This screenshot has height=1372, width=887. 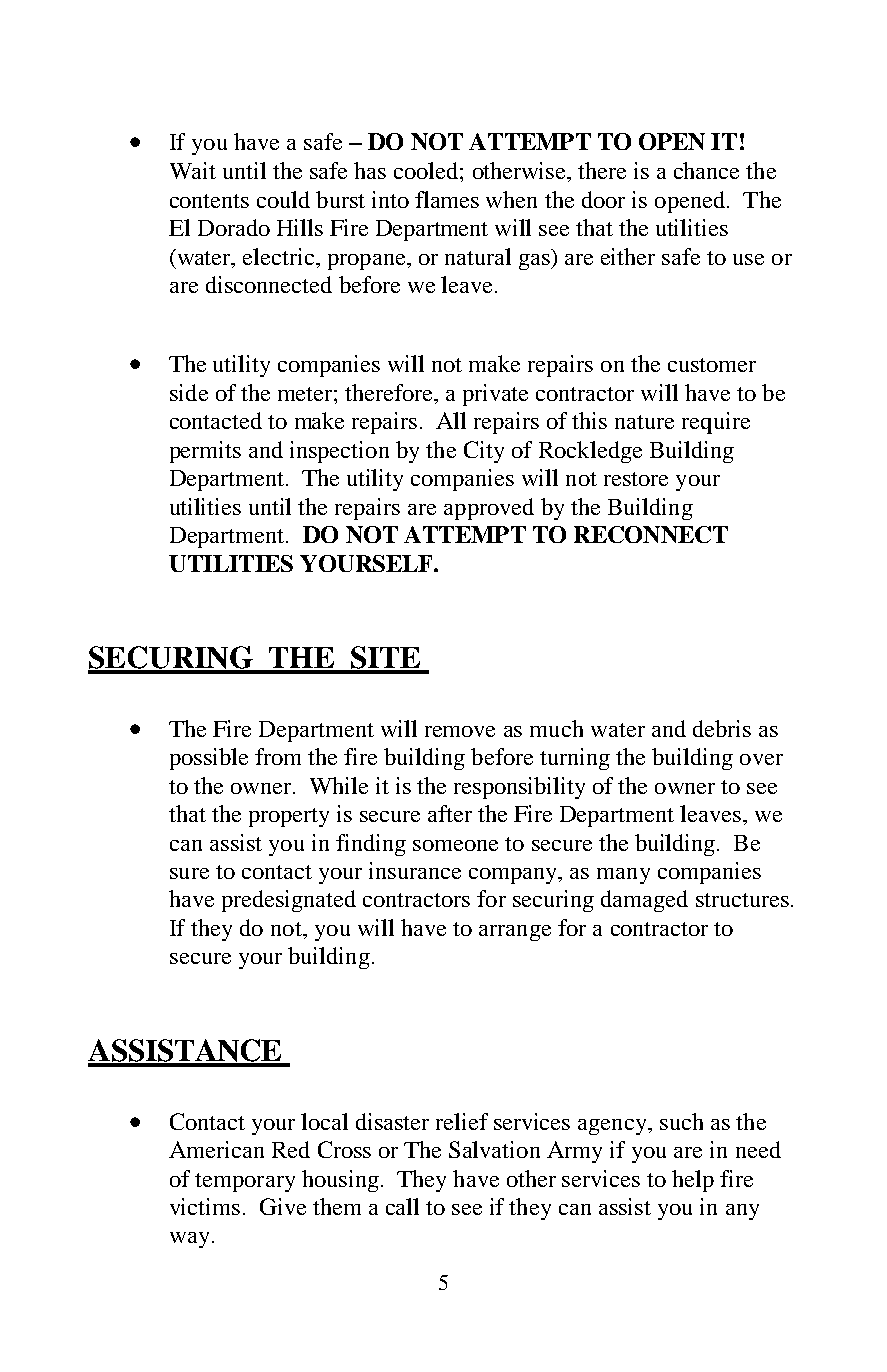 What do you see at coordinates (455, 845) in the screenshot?
I see `someone` at bounding box center [455, 845].
